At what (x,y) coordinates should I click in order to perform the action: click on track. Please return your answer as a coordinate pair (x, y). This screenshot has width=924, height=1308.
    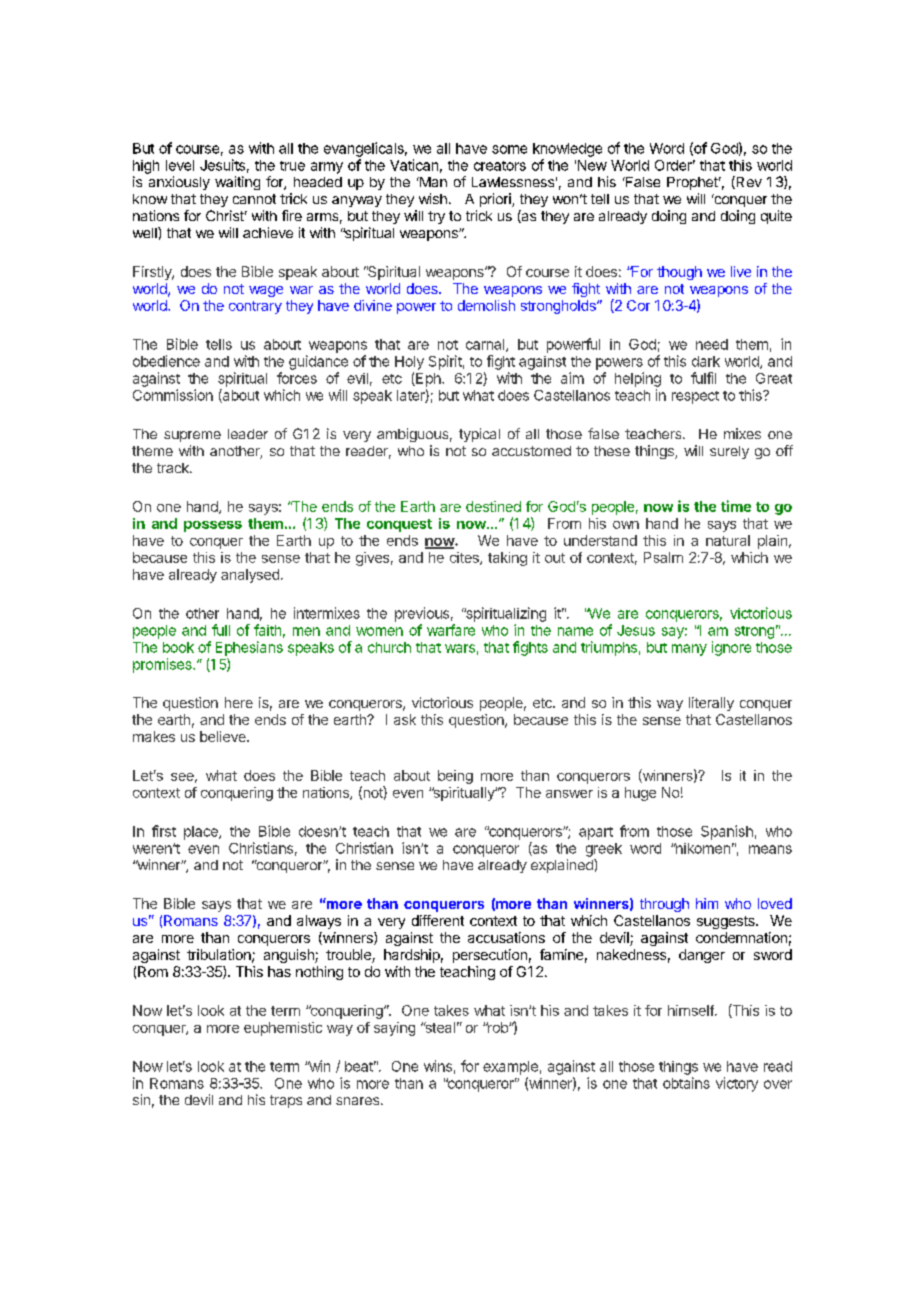
    Looking at the image, I should click on (174, 468).
